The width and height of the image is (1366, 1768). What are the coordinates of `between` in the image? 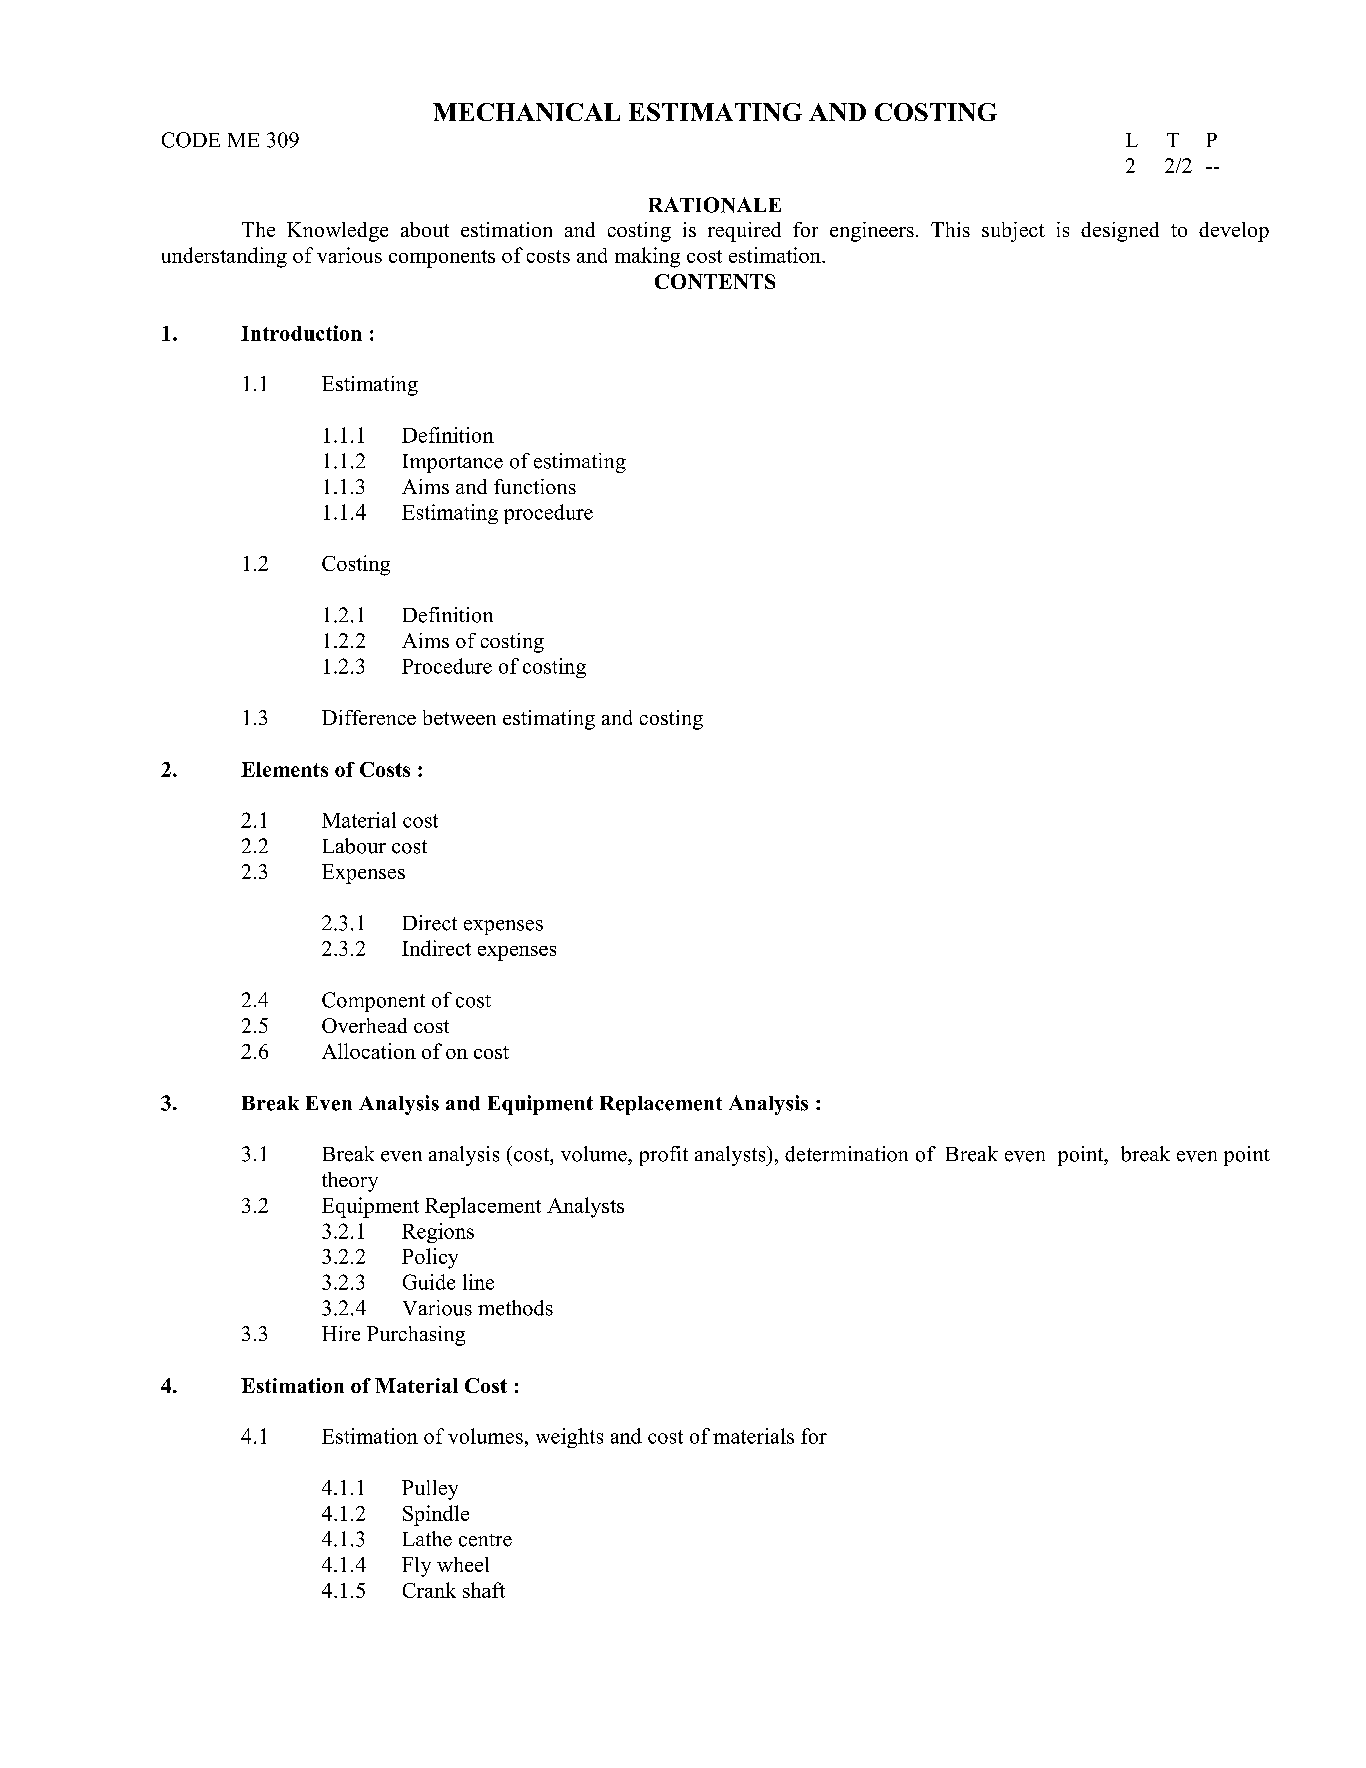 It's located at (459, 717).
